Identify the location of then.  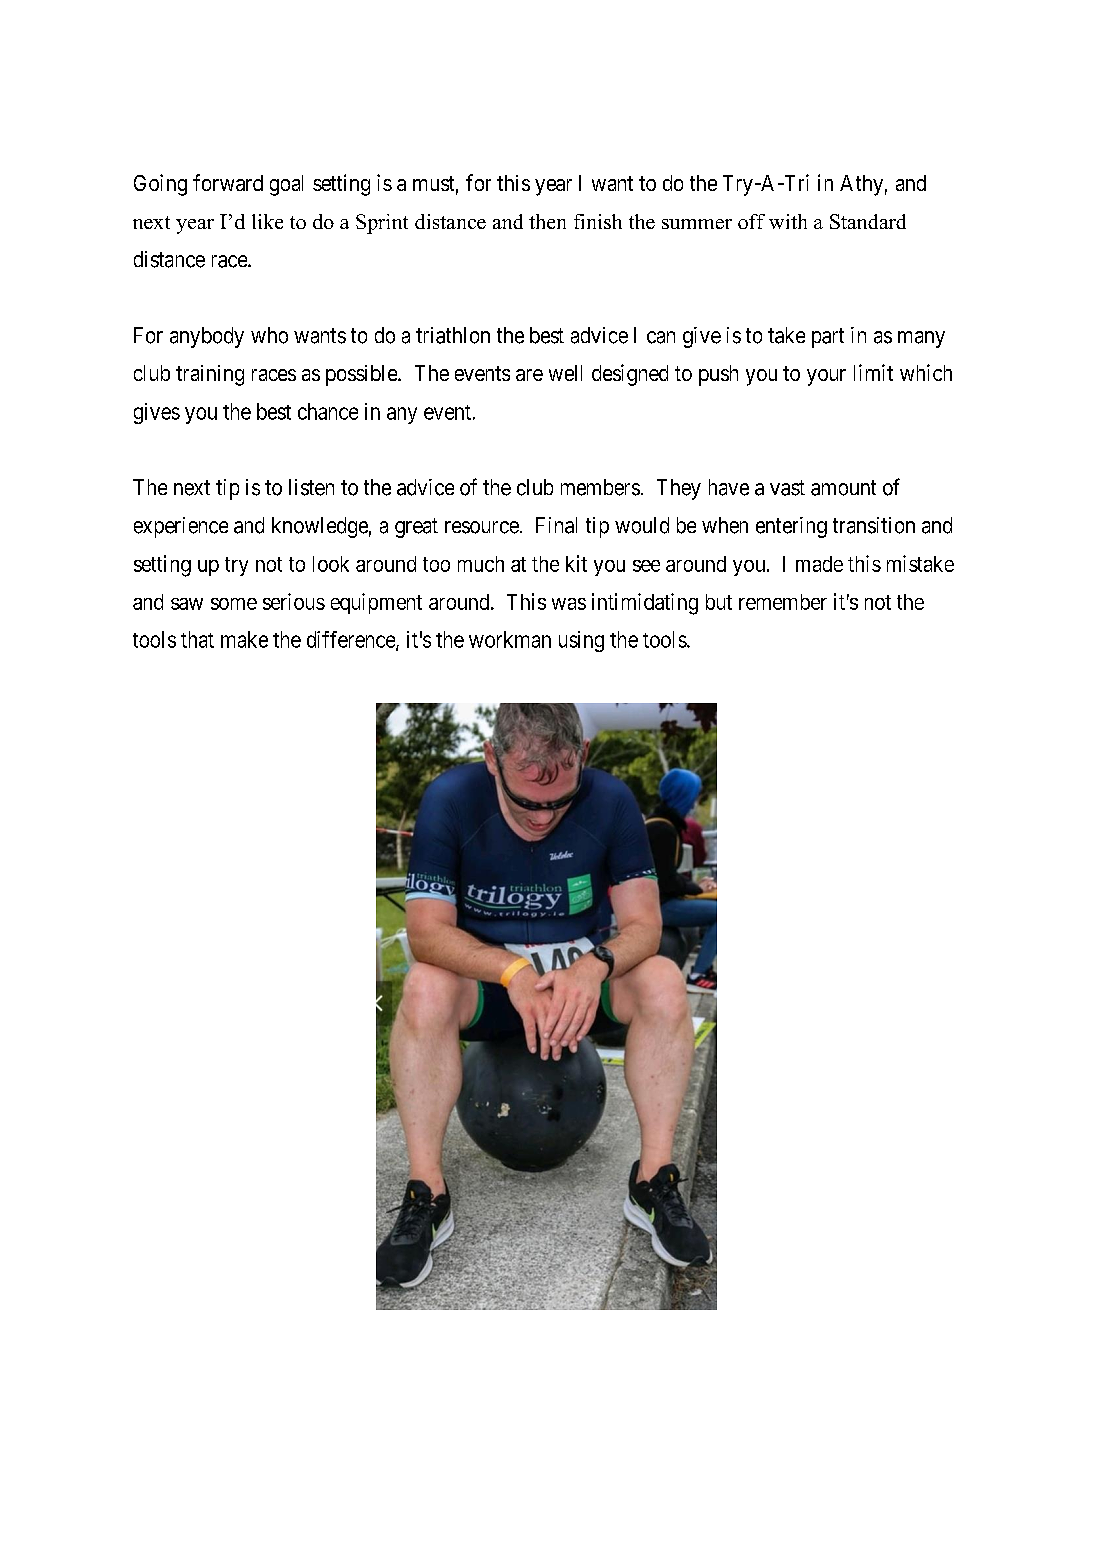
(547, 221).
